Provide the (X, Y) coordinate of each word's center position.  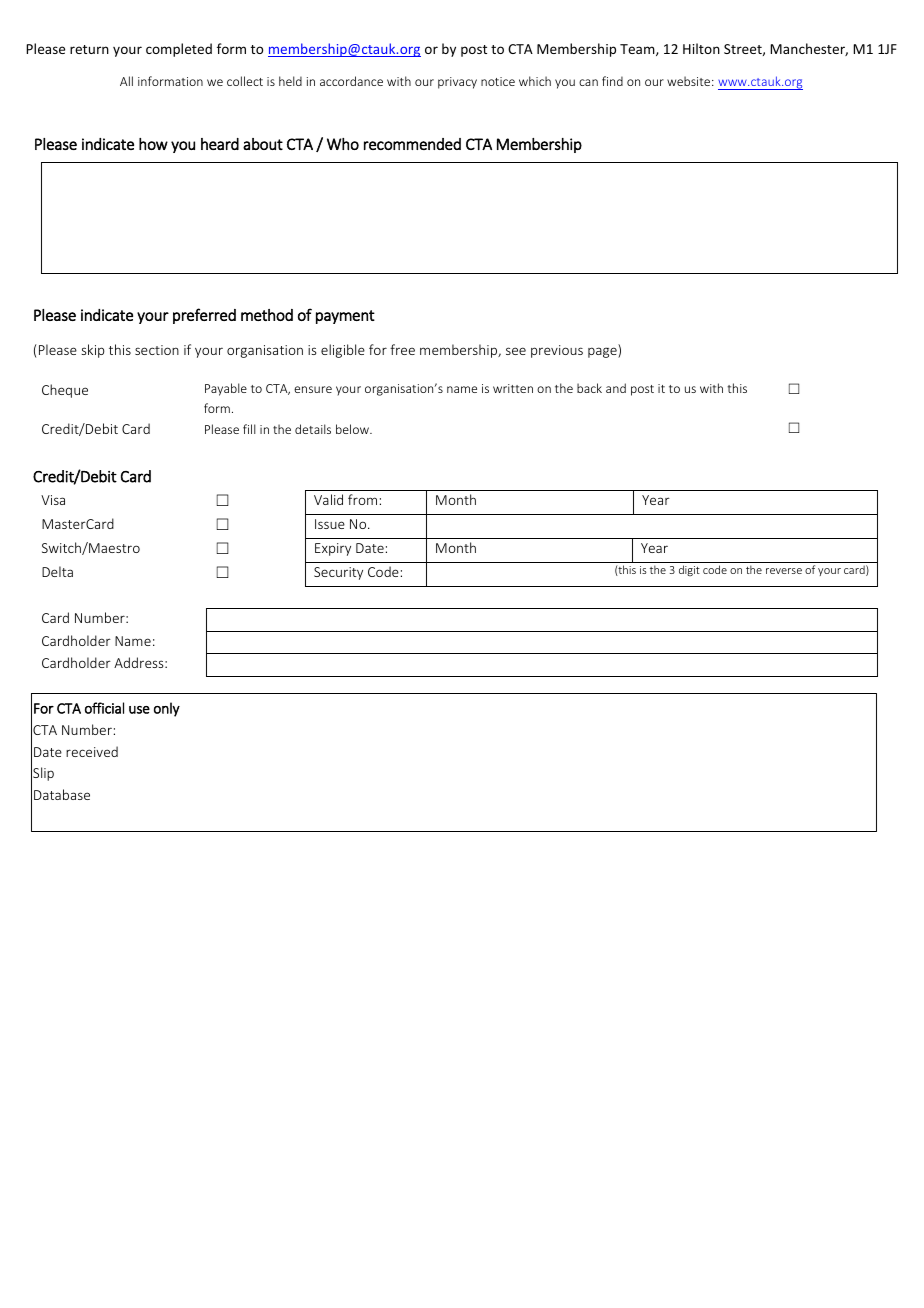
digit (689, 570)
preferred (204, 316)
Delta (57, 571)
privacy (457, 83)
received (92, 751)
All (126, 81)
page (603, 352)
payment (345, 317)
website (690, 81)
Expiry (333, 549)
